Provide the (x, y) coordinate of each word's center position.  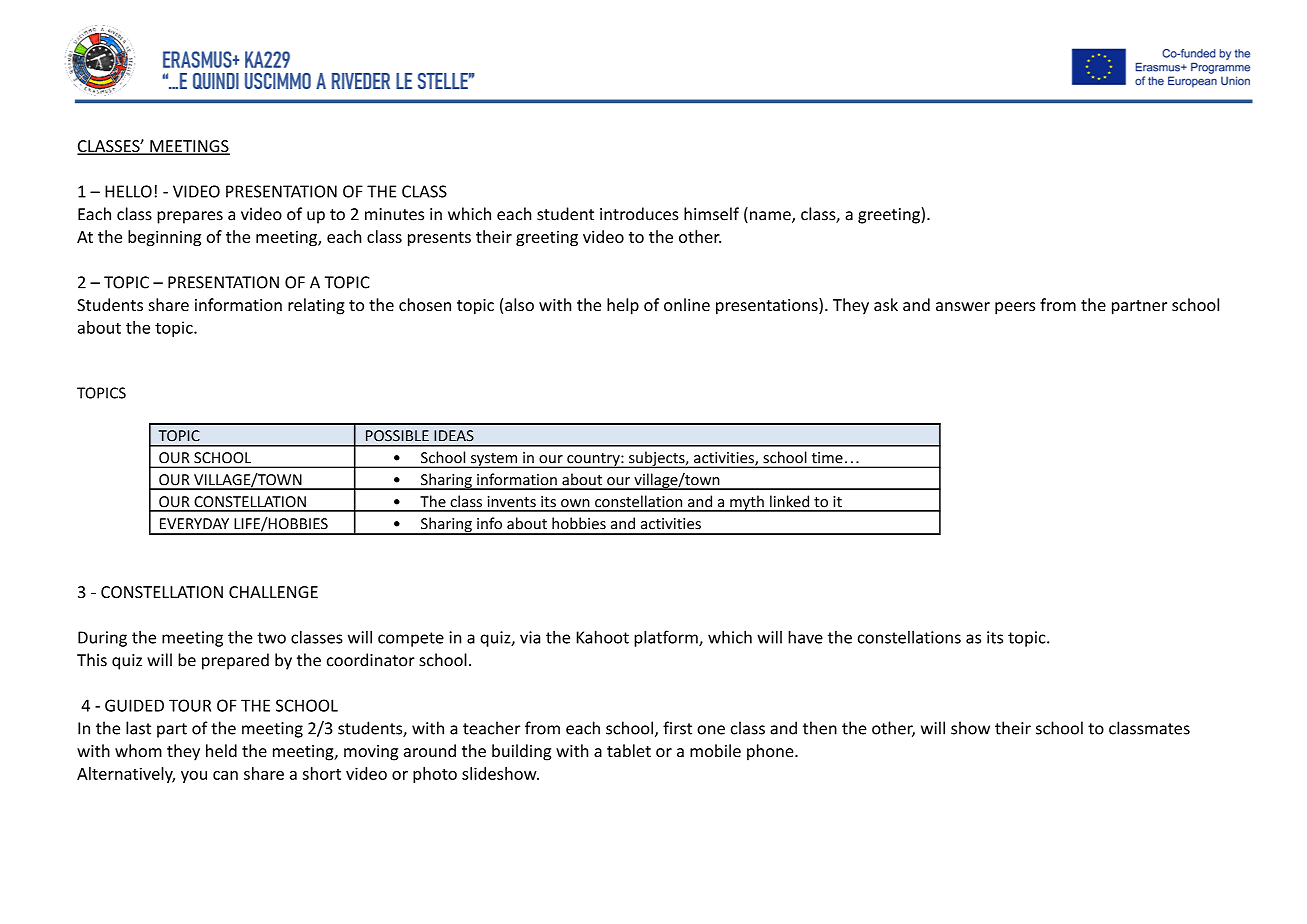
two (271, 638)
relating (316, 306)
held (221, 750)
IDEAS (454, 436)
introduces (639, 214)
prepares (190, 217)
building (521, 752)
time (827, 457)
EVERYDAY (194, 523)
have (805, 637)
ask (886, 304)
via (530, 637)
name (770, 217)
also (519, 304)
